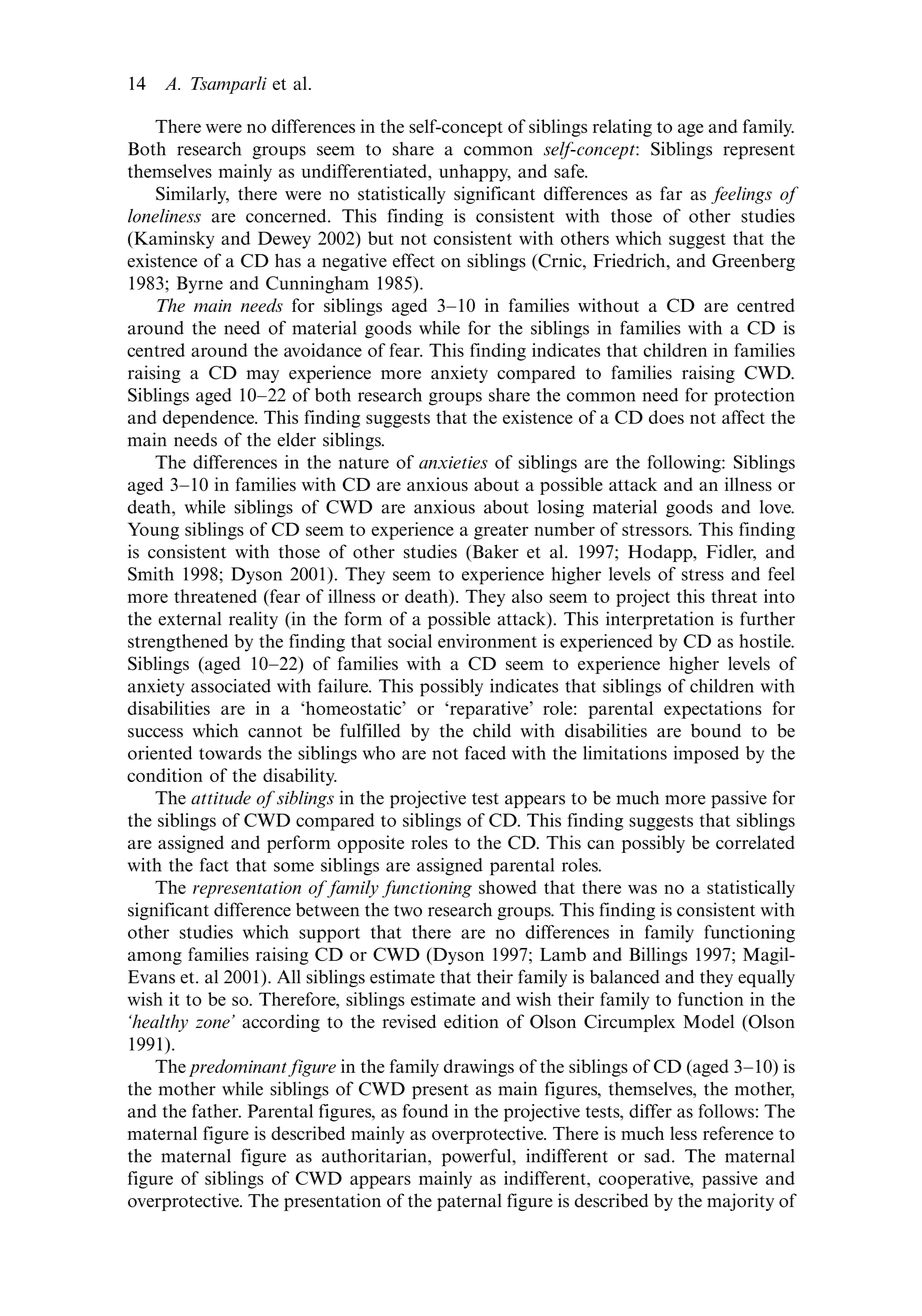 The image size is (922, 1316). I want to click on loneliness, so click(164, 216).
